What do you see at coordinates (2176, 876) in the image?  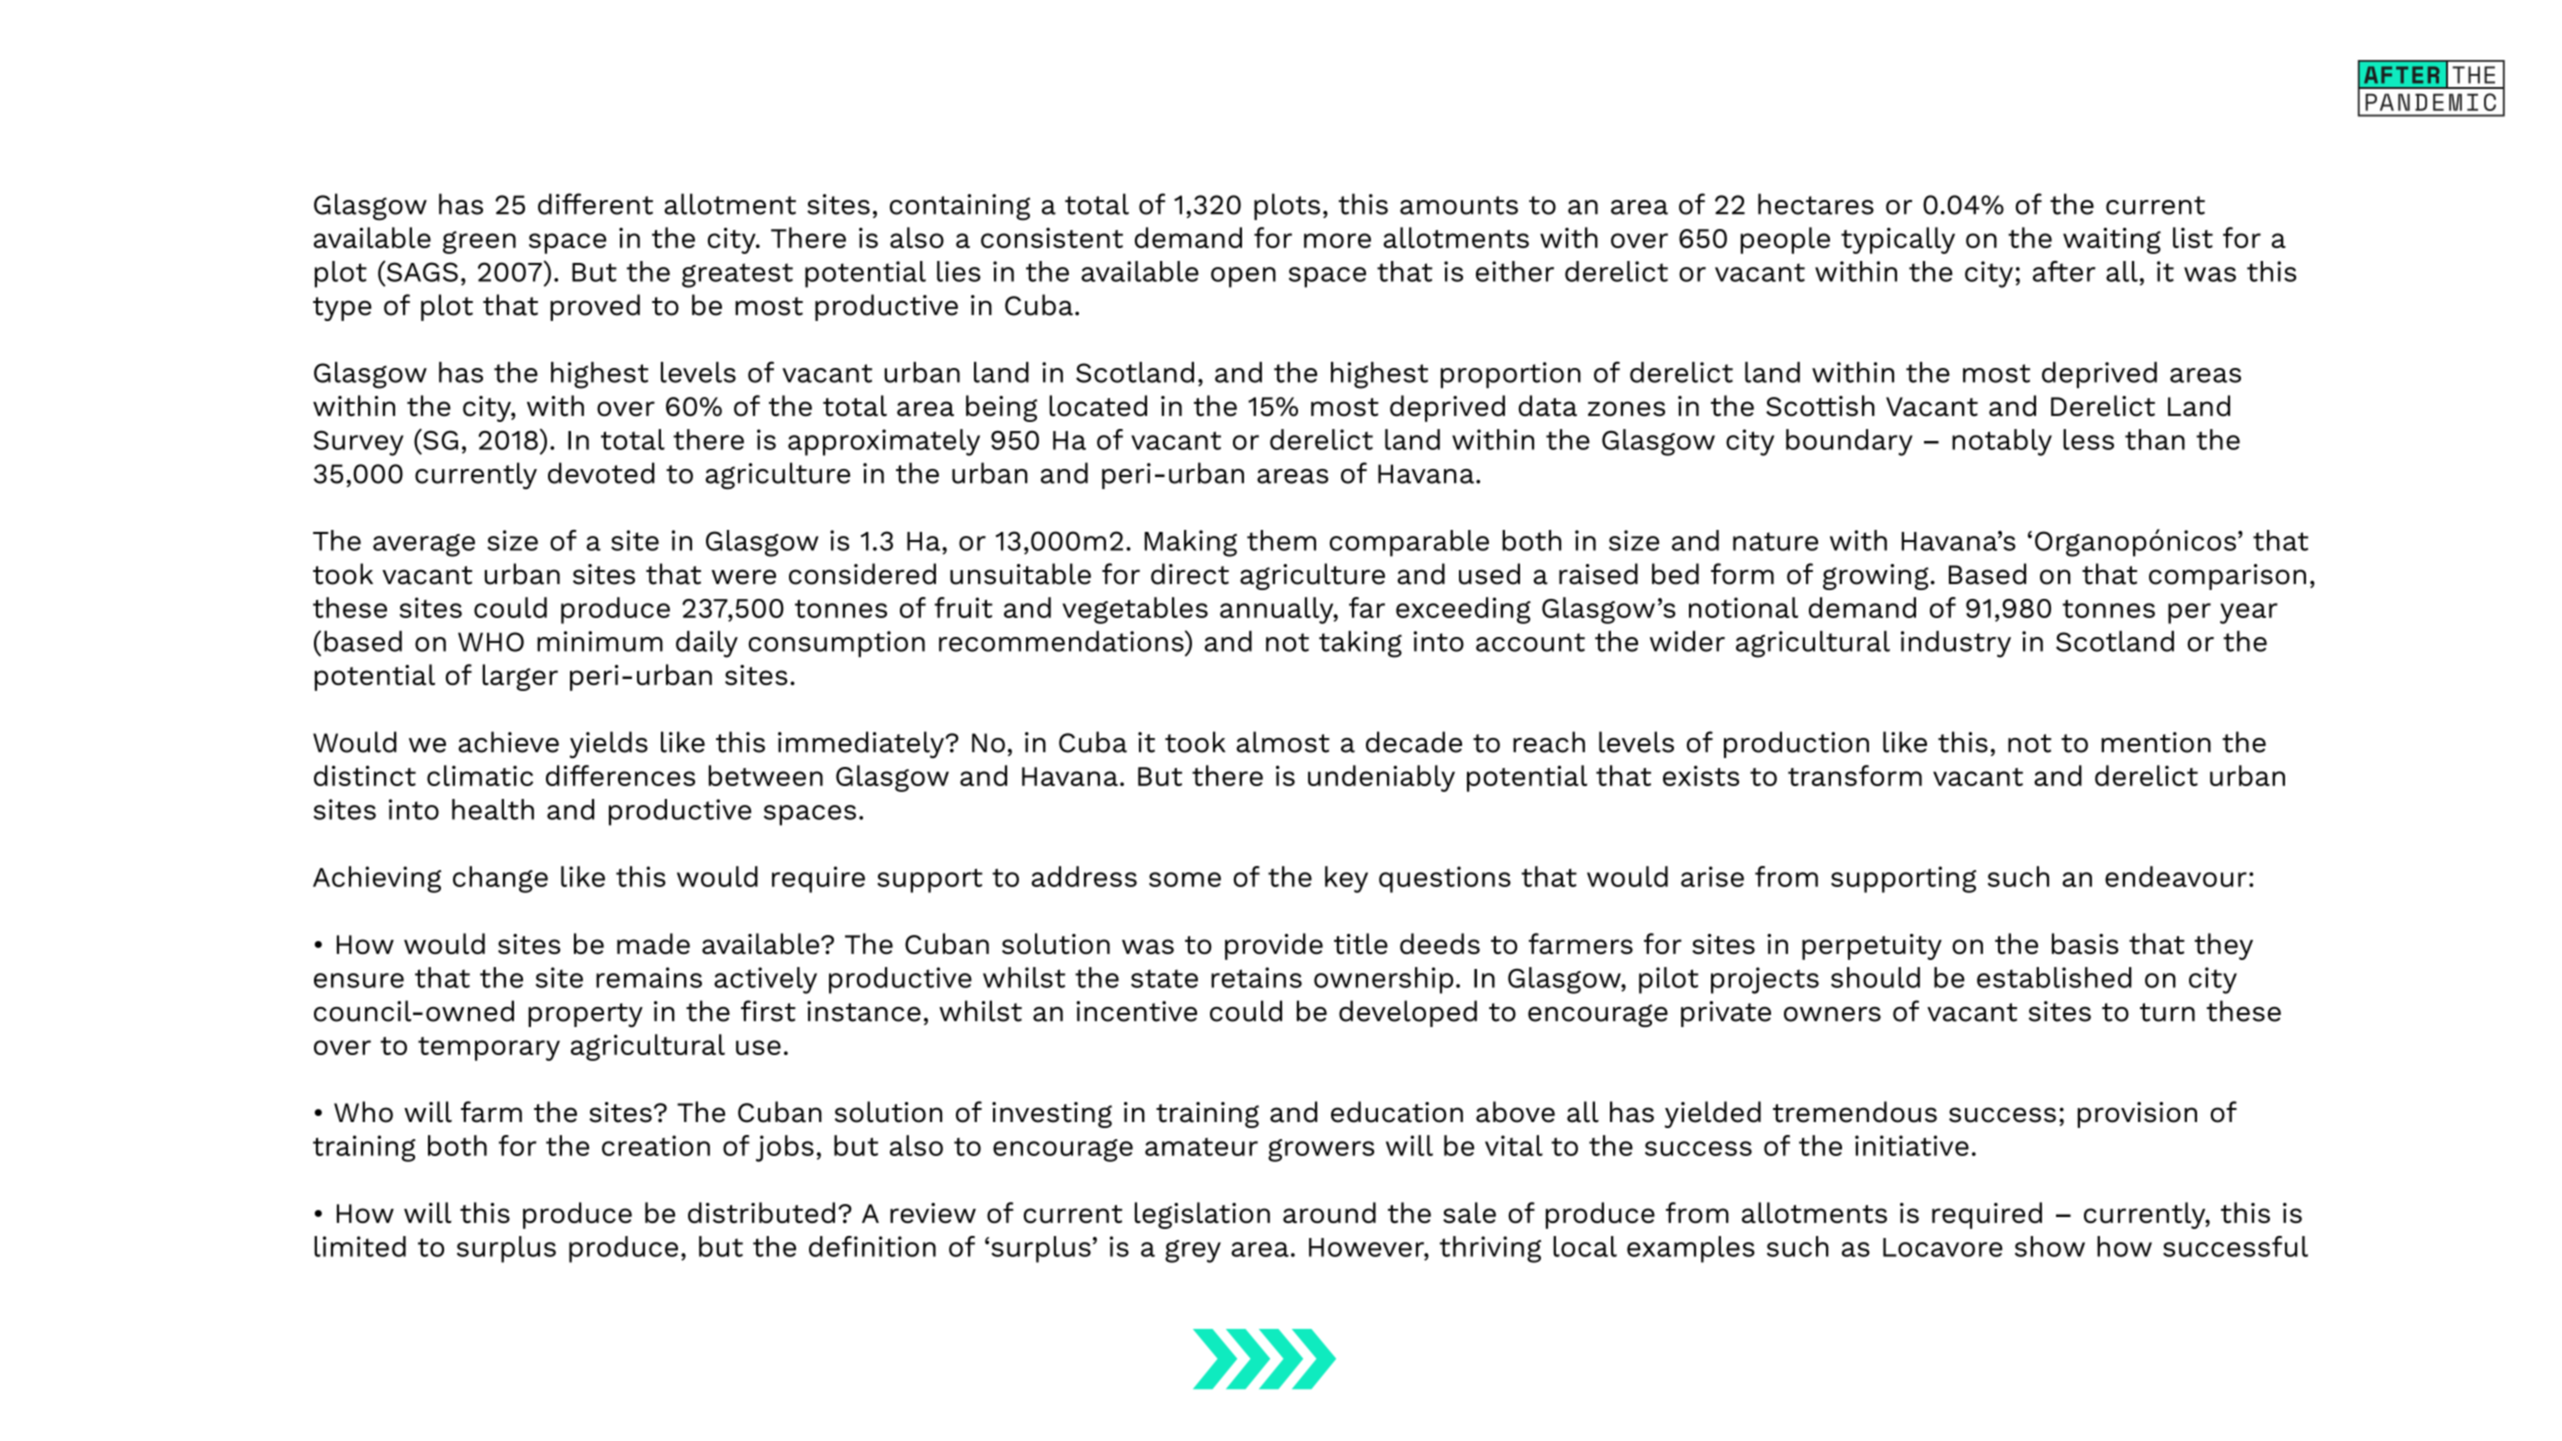 I see `endeavour` at bounding box center [2176, 876].
